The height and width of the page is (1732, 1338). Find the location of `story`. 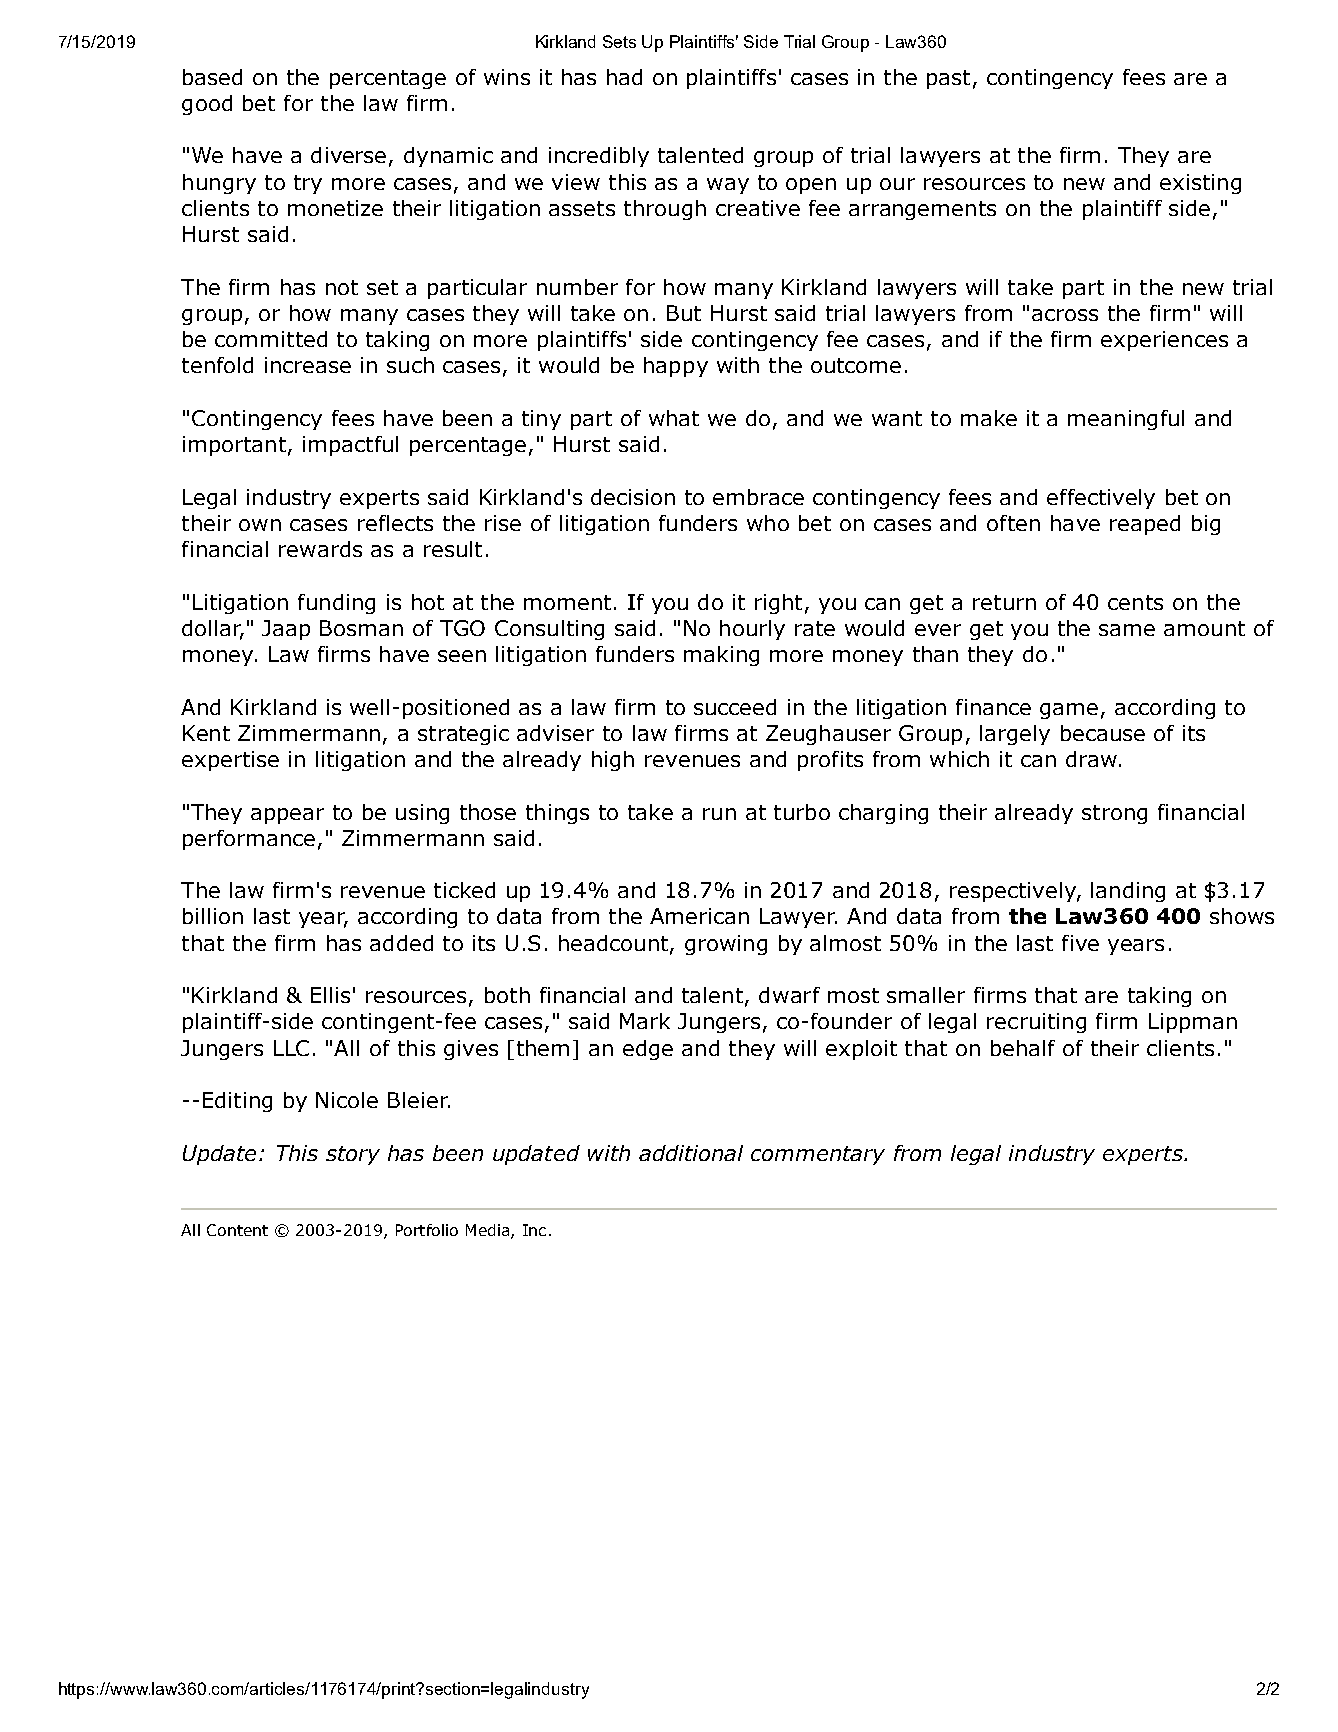

story is located at coordinates (353, 1155).
